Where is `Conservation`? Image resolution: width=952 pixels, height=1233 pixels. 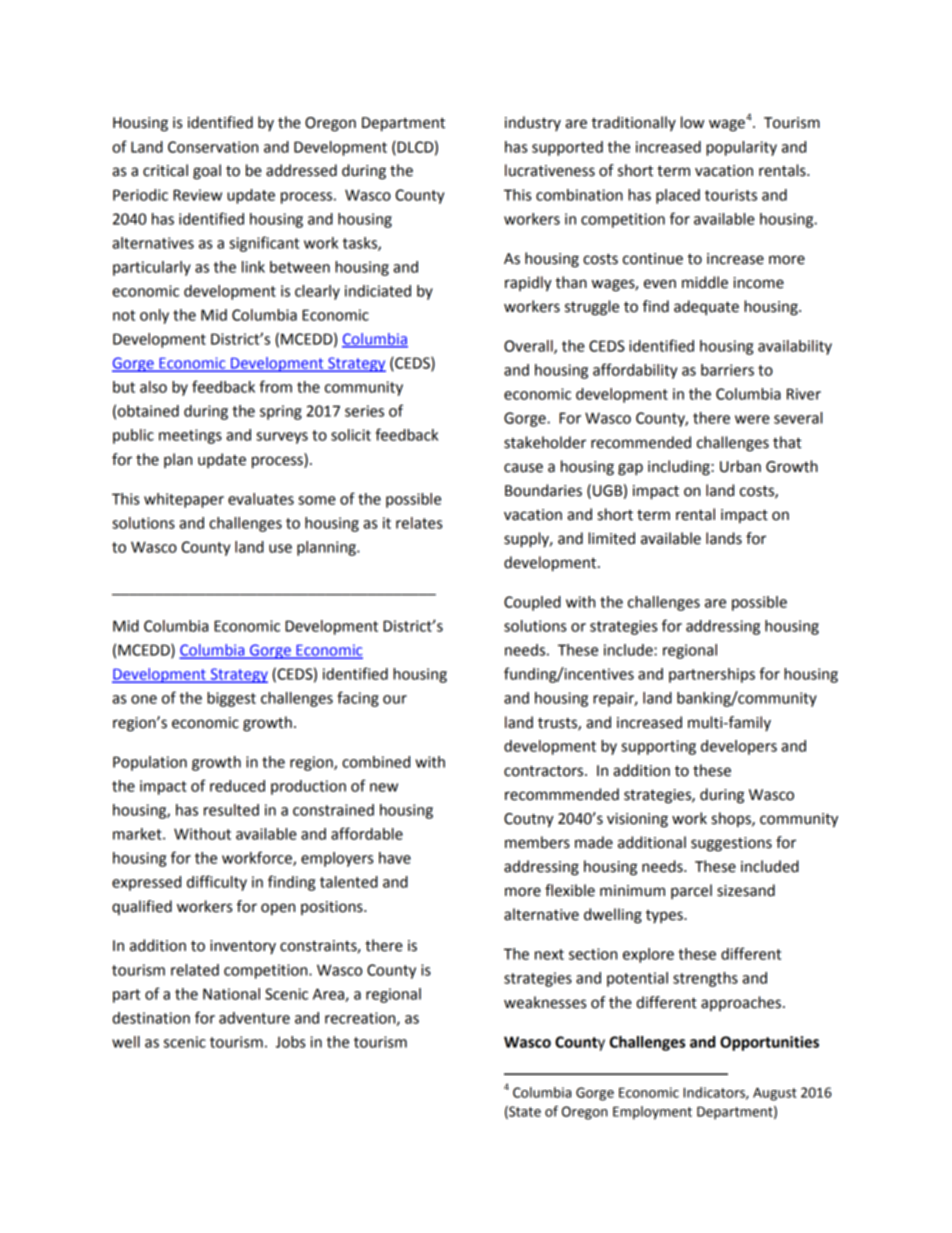
Conservation is located at coordinates (213, 147).
